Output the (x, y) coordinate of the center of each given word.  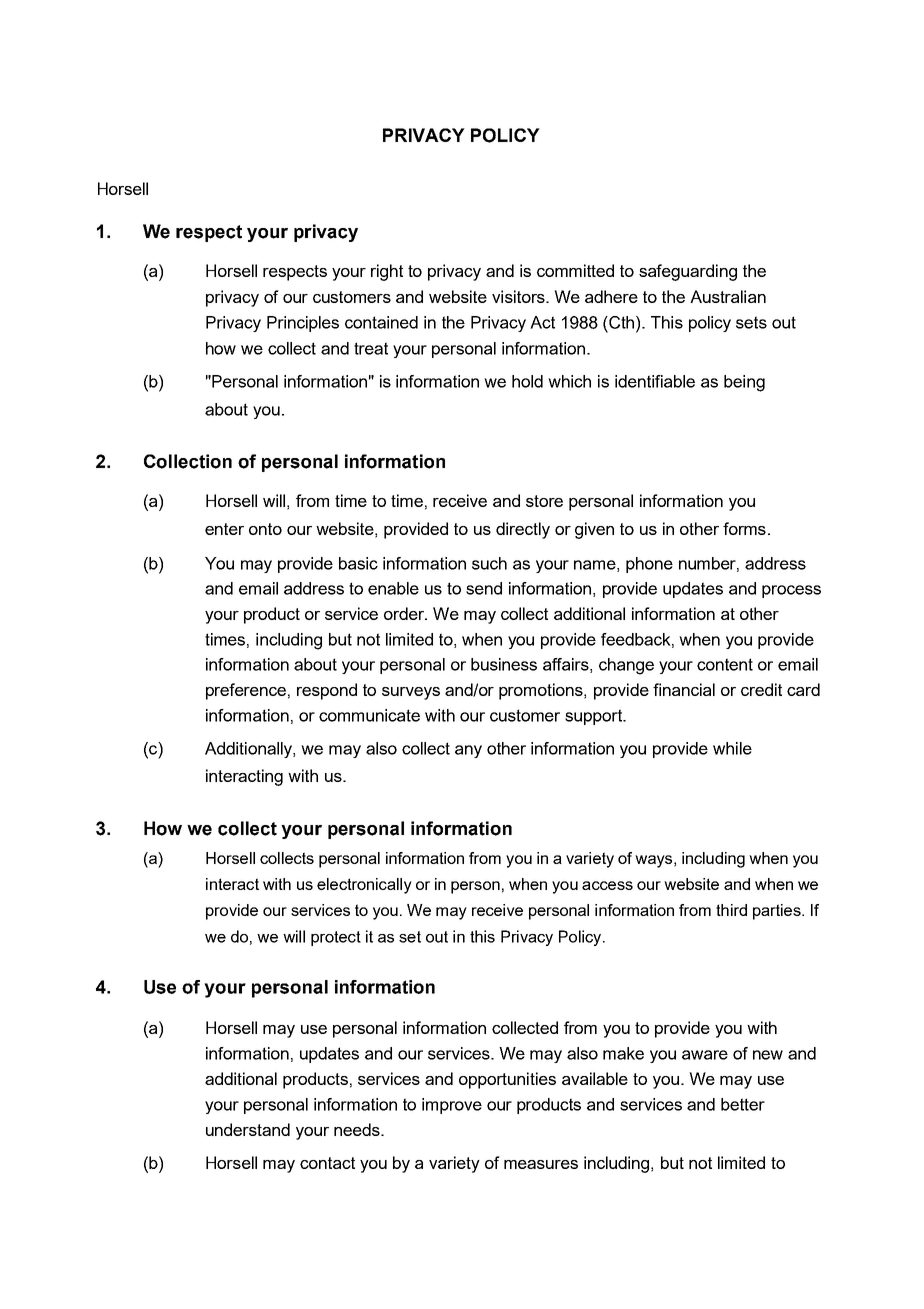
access (607, 885)
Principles (303, 324)
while (732, 748)
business (504, 664)
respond (327, 691)
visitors (519, 296)
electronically (364, 886)
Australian (728, 296)
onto (265, 529)
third (731, 910)
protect (336, 938)
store (544, 501)
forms (744, 528)
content (725, 664)
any (468, 751)
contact (327, 1163)
